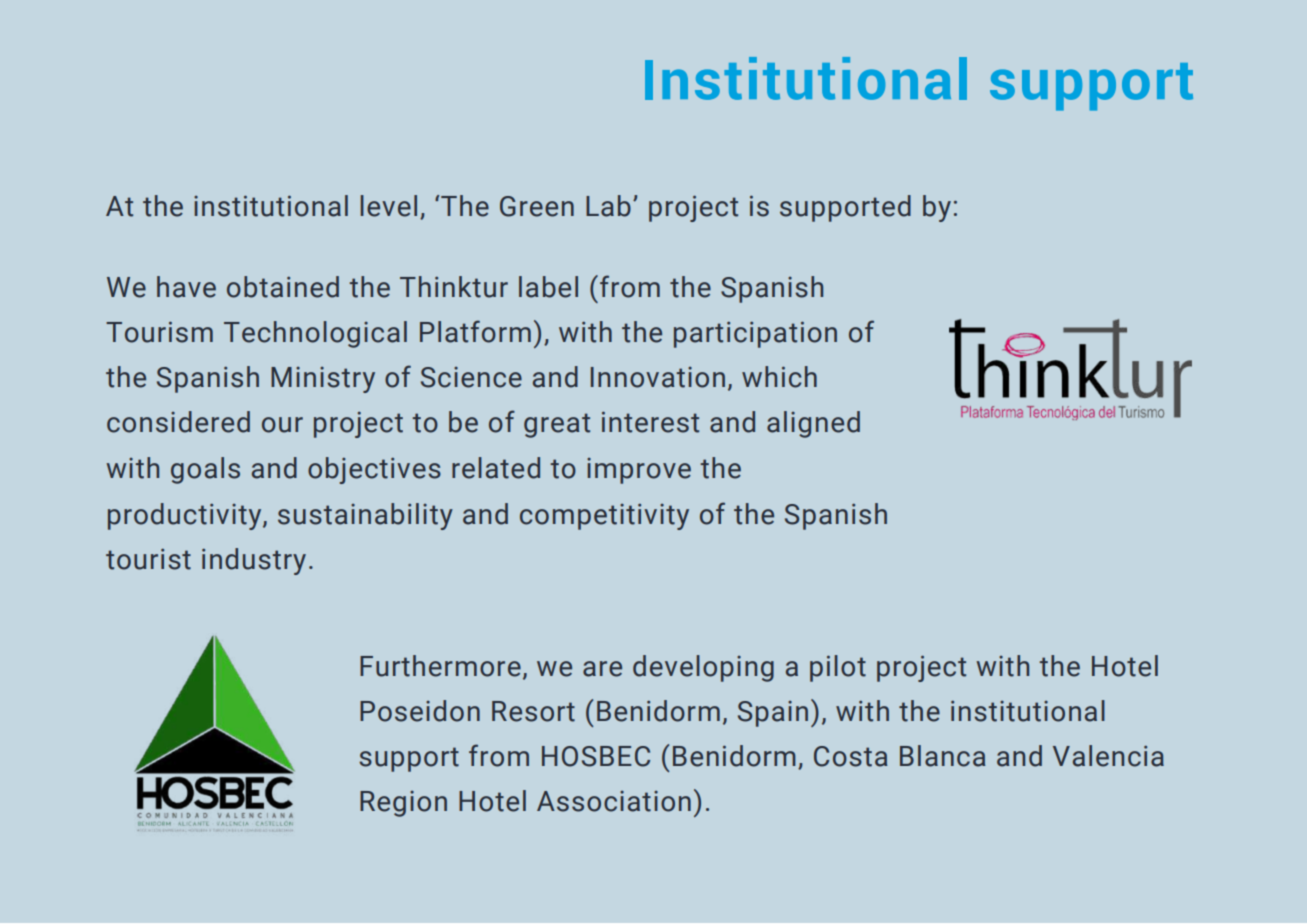 Image resolution: width=1307 pixels, height=924 pixels. Describe the element at coordinates (614, 801) in the image. I see `Association` at that location.
